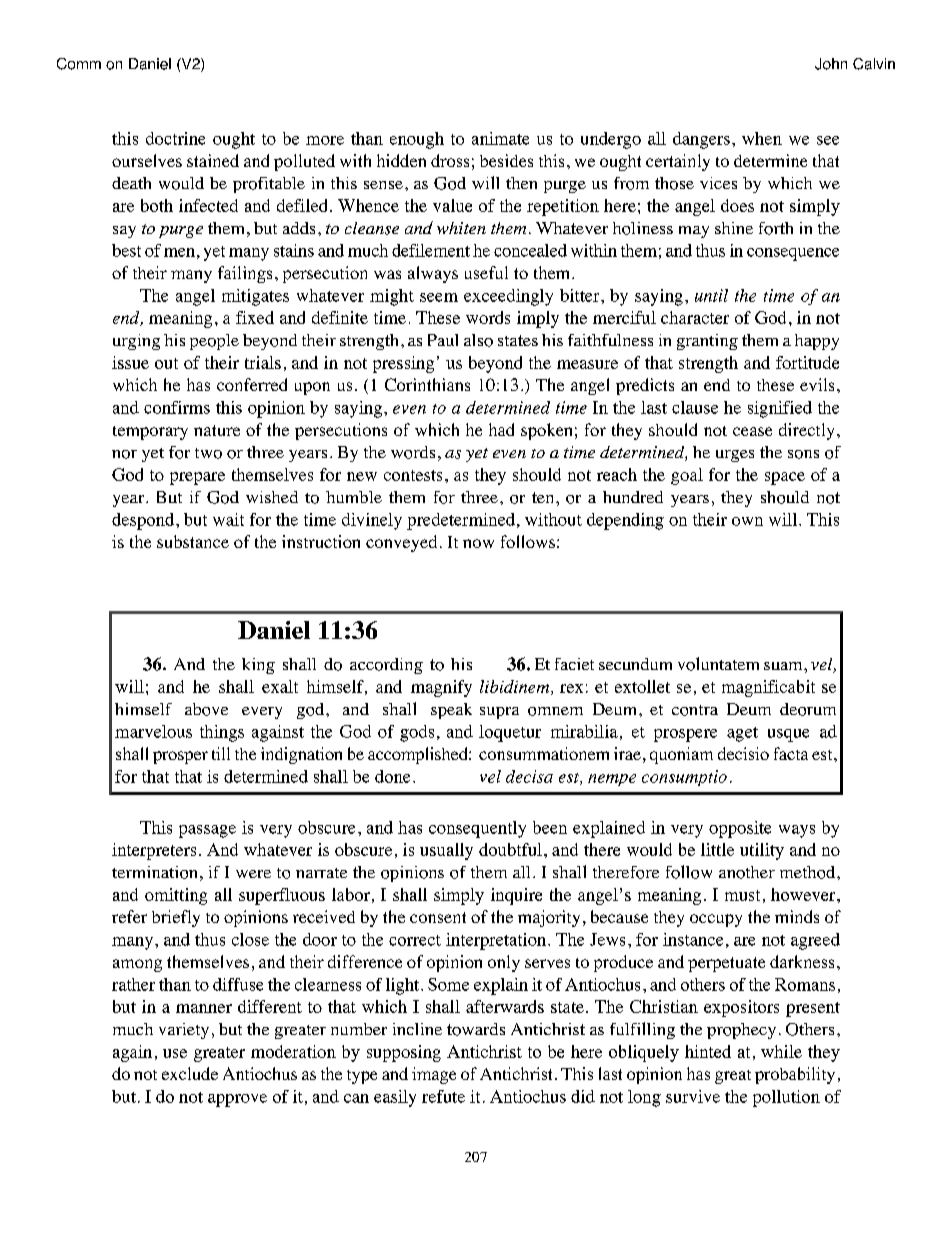 Image resolution: width=952 pixels, height=1233 pixels. Describe the element at coordinates (245, 274) in the page. I see `failings` at that location.
